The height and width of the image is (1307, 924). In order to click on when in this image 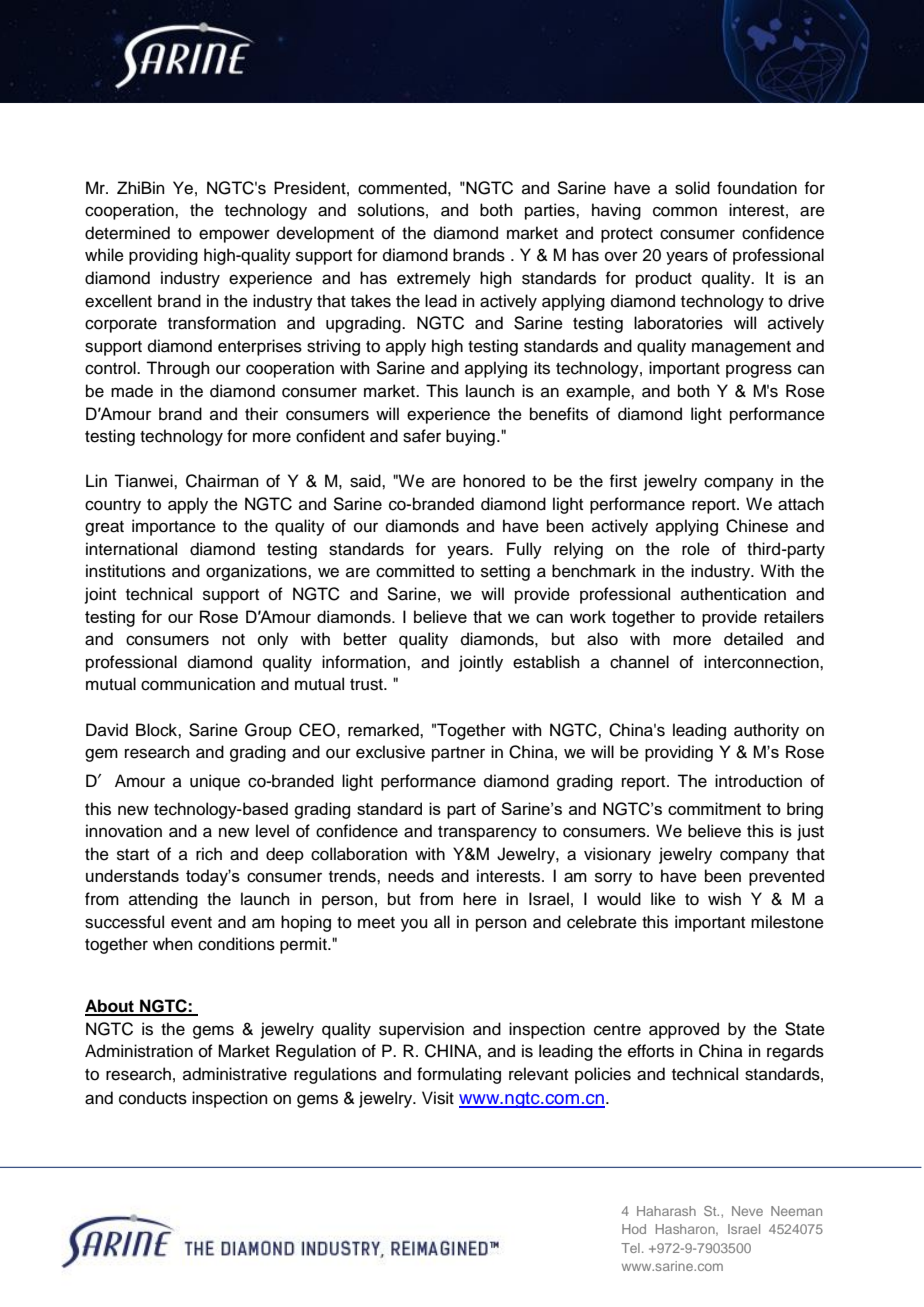, I will do `click(173, 944)`.
